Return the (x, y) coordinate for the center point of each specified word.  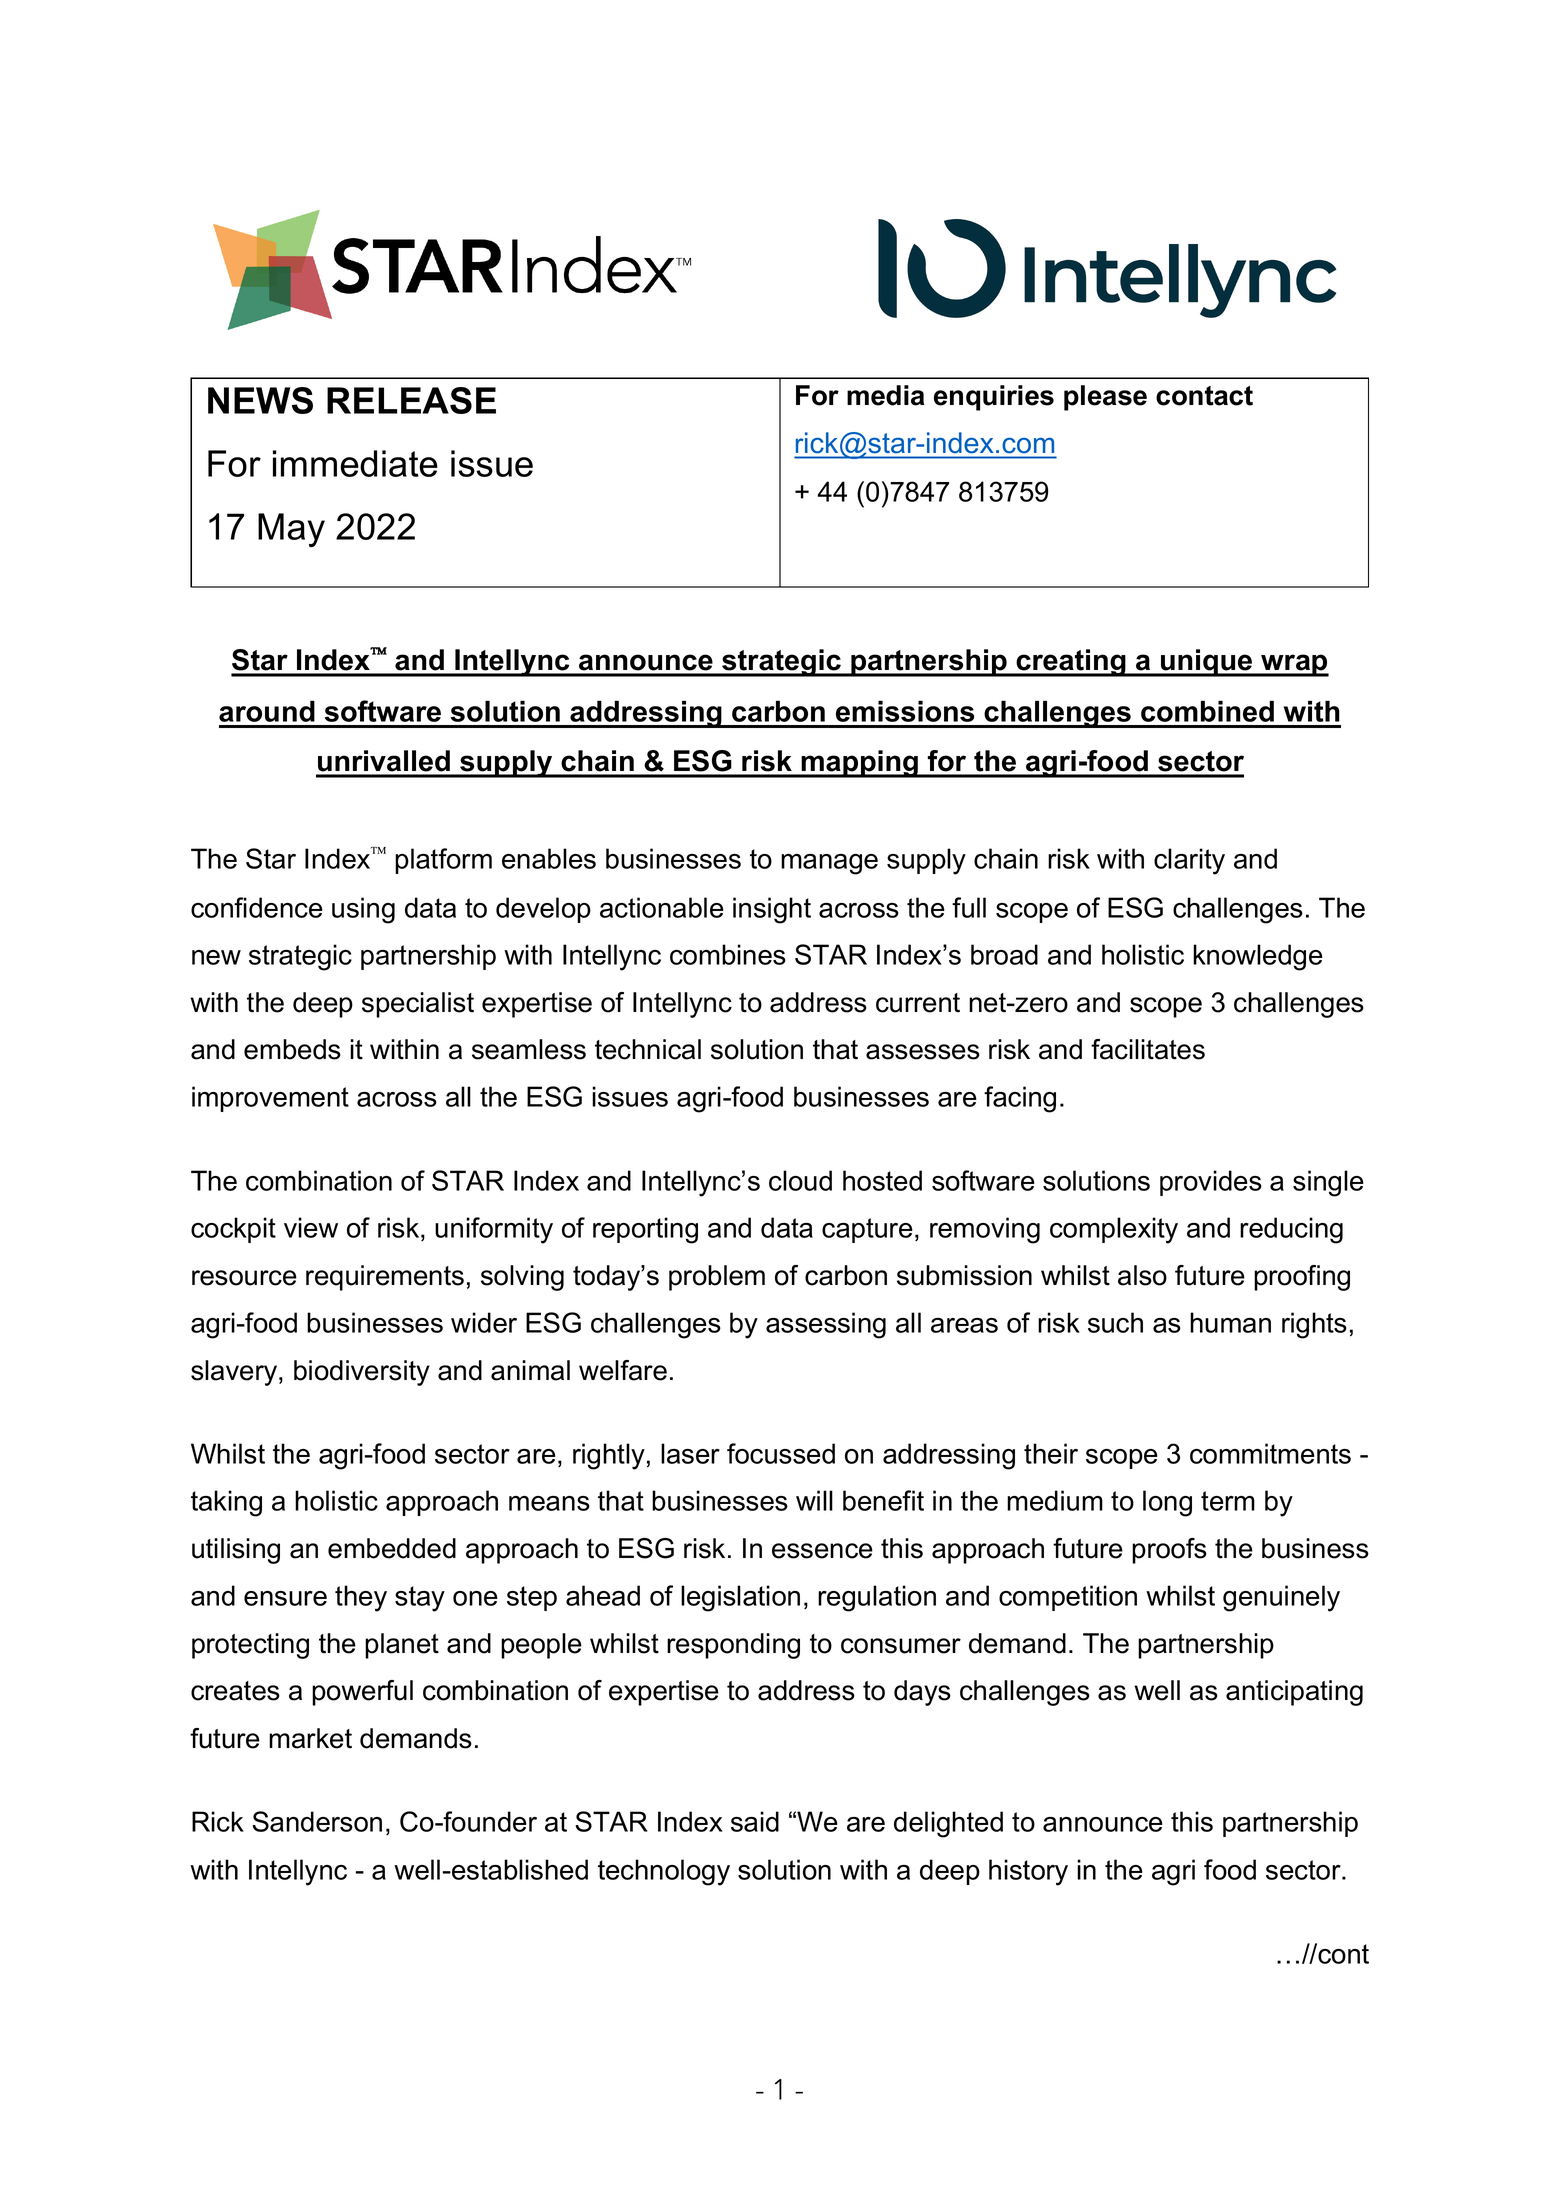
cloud (800, 1180)
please (1105, 398)
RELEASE (411, 400)
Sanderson (317, 1821)
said (755, 1821)
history (1028, 1872)
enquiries (994, 398)
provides (1211, 1183)
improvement (270, 1099)
